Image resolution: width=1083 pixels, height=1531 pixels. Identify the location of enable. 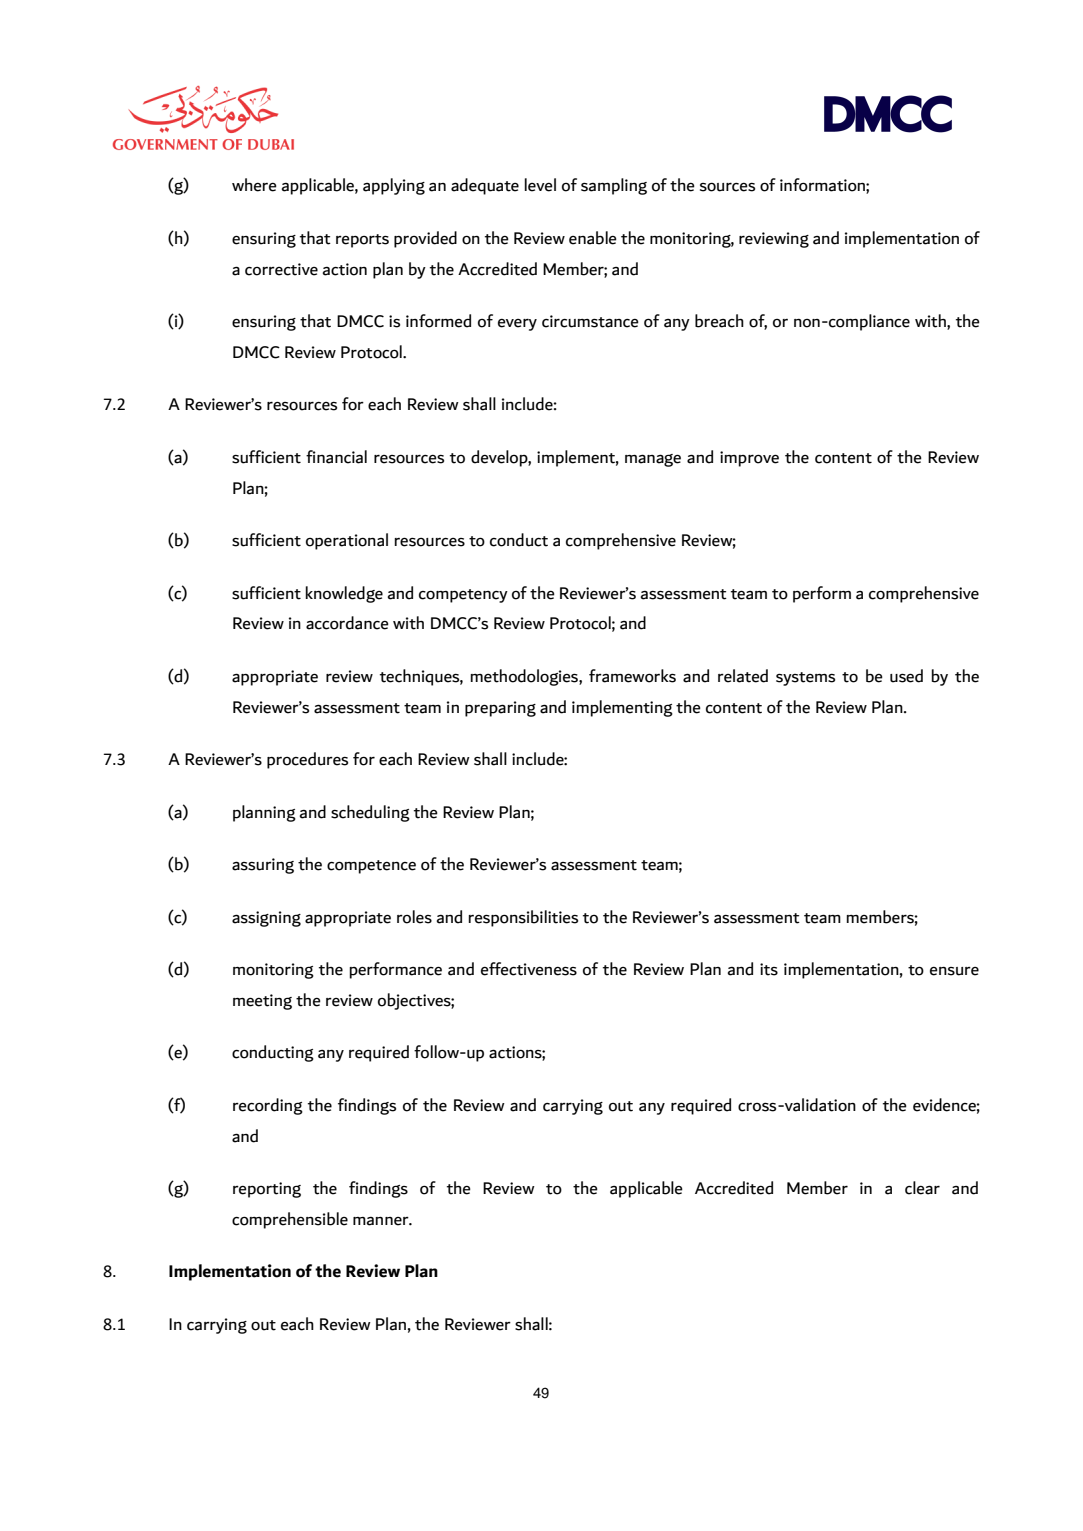
(593, 238).
